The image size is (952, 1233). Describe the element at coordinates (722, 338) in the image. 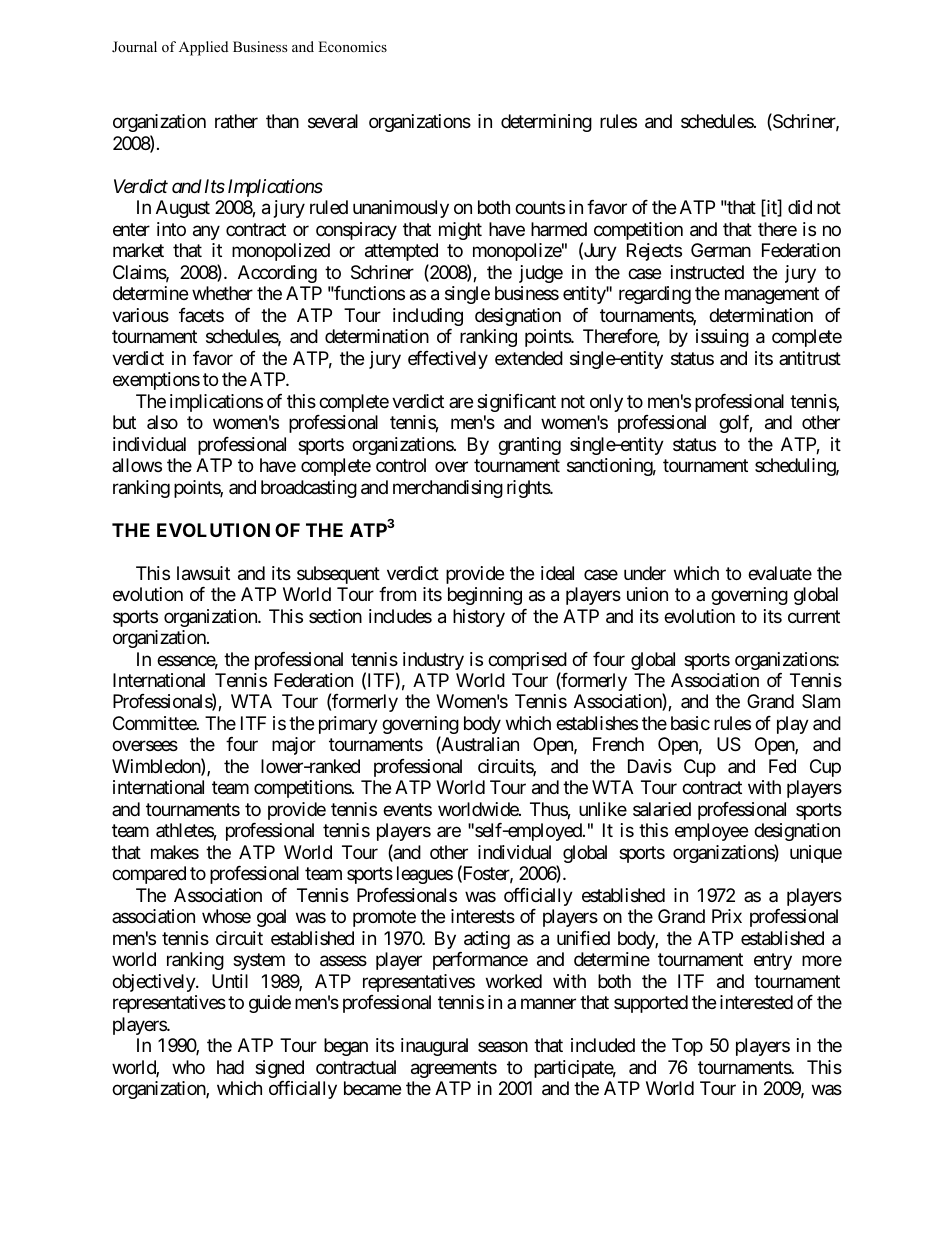

I see `issuing` at that location.
